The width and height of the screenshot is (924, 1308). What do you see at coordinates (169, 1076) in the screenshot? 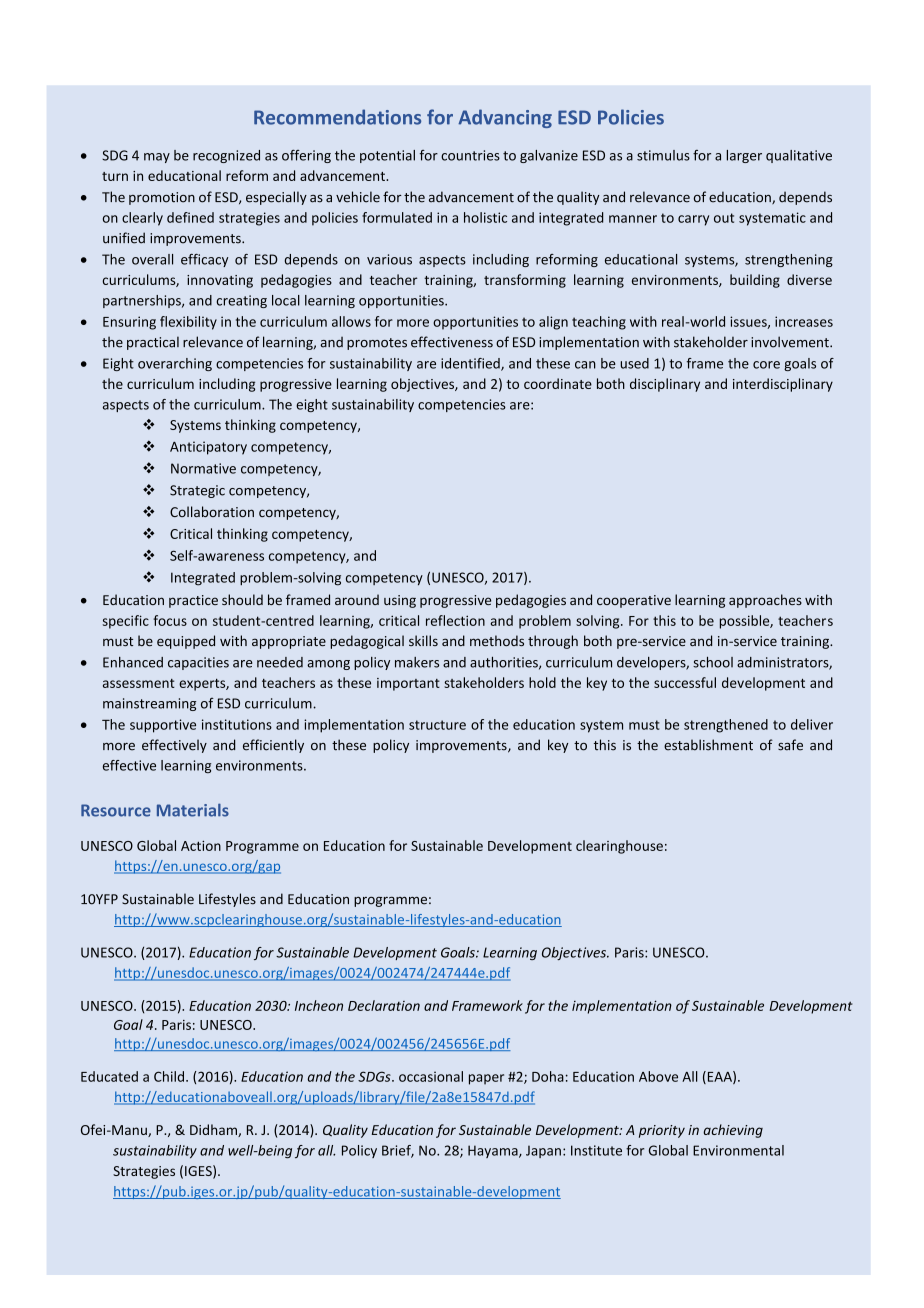
I see `Child` at bounding box center [169, 1076].
